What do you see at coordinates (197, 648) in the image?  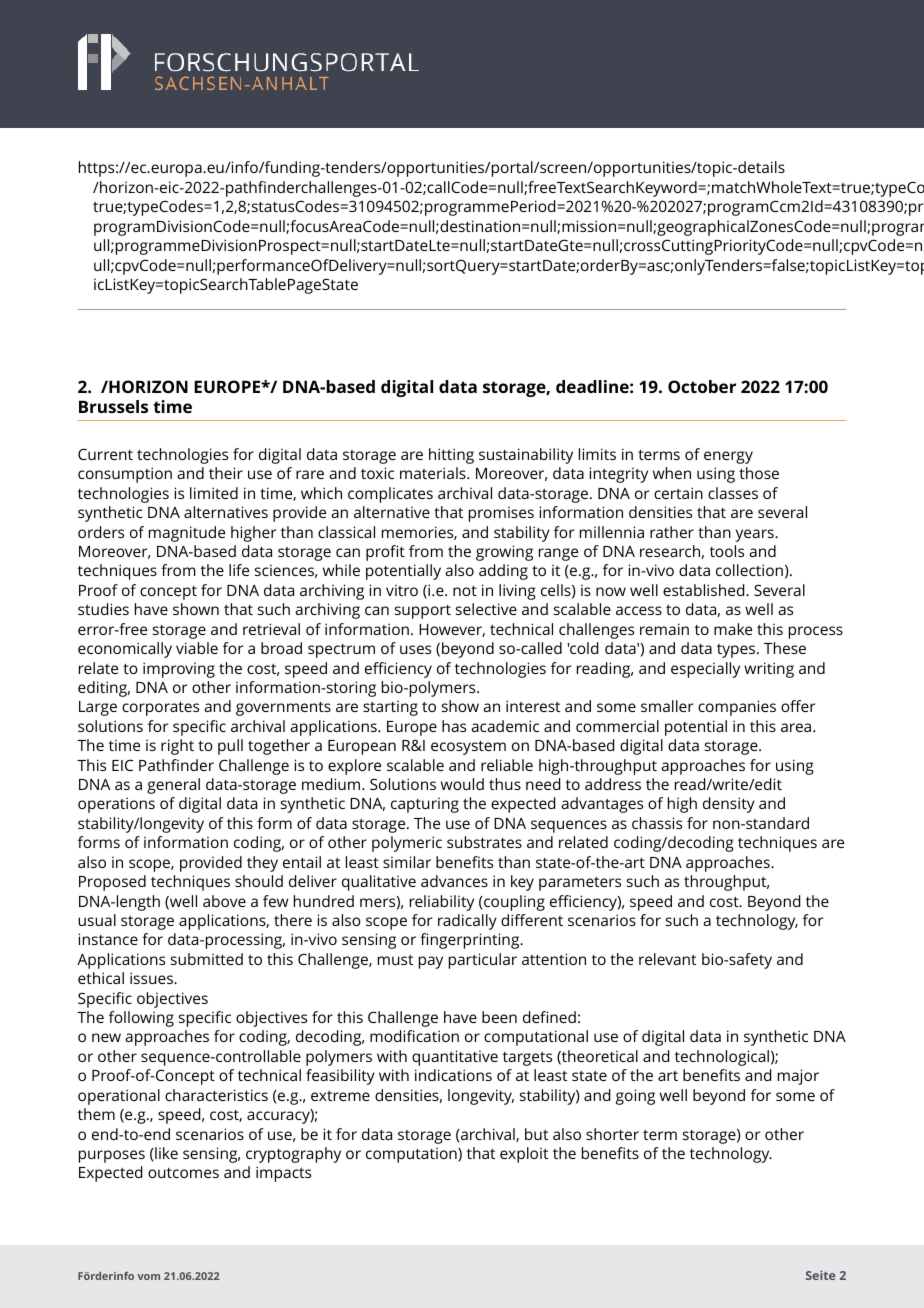 I see `viable` at bounding box center [197, 648].
